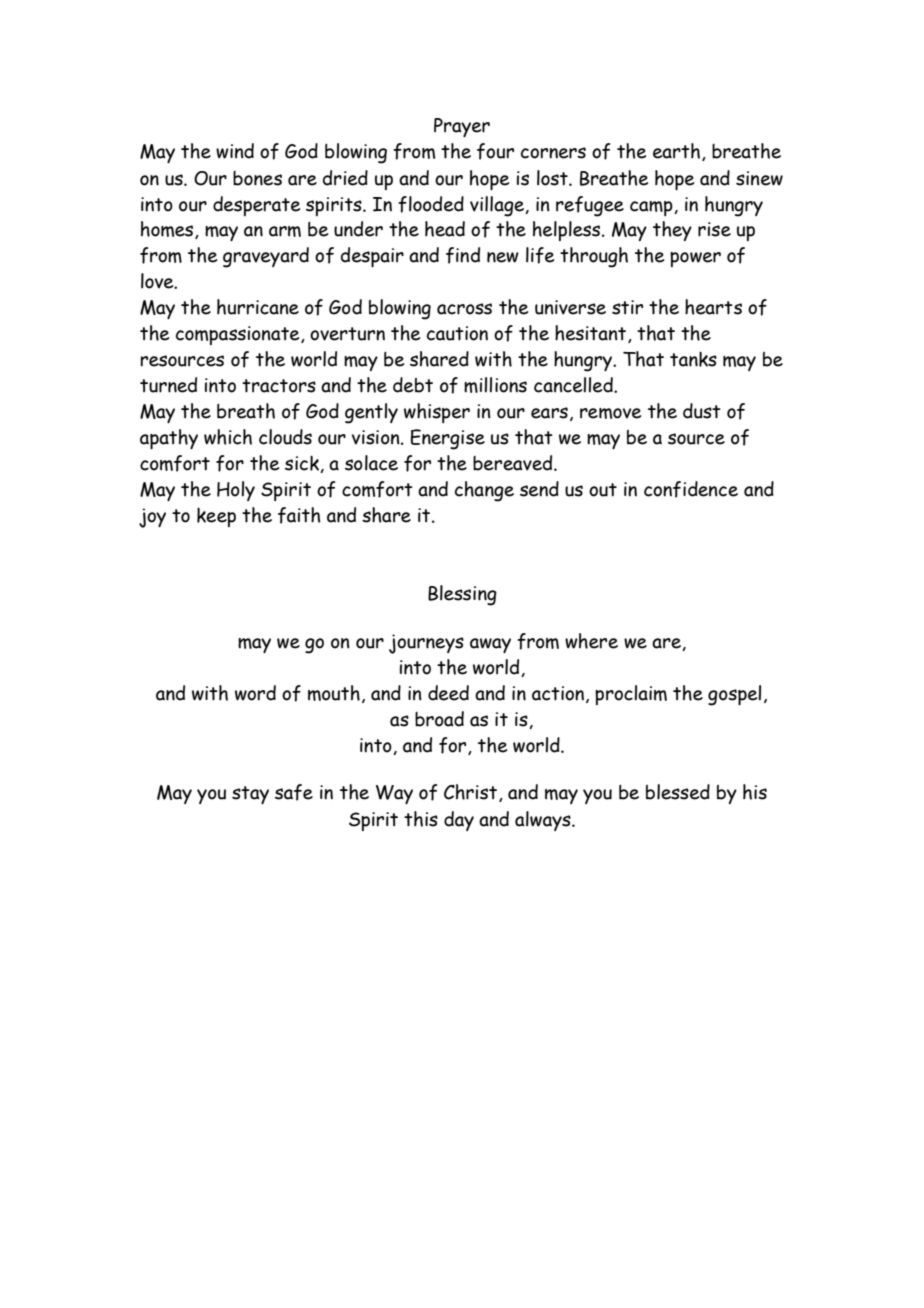 This screenshot has width=924, height=1308. I want to click on which, so click(228, 437).
